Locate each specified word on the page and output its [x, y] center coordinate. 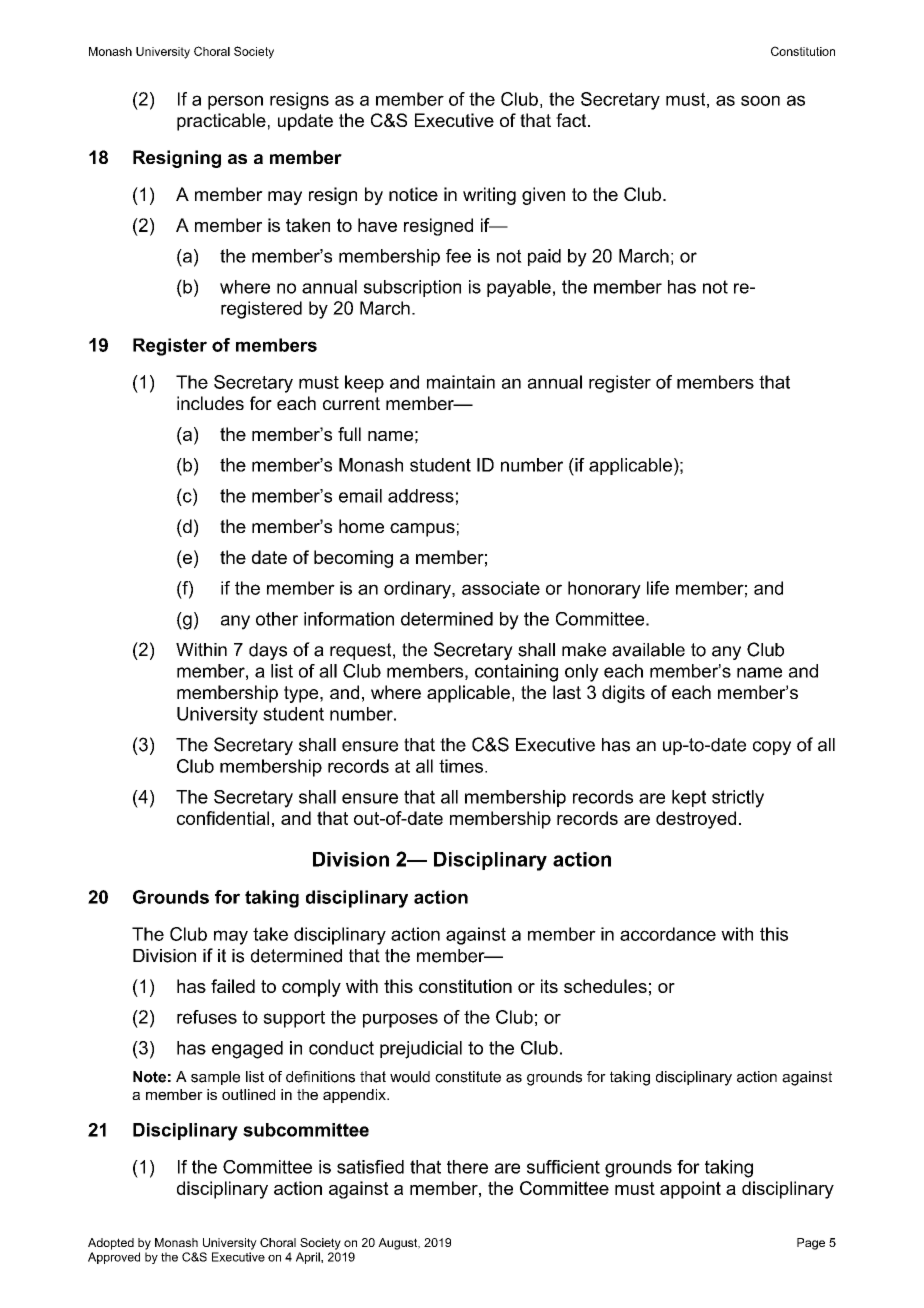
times [461, 766]
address [421, 496]
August [399, 1244]
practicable [221, 122]
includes [210, 403]
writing [489, 196]
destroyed [696, 820]
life [658, 588]
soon [760, 100]
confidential [223, 818]
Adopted [111, 1244]
